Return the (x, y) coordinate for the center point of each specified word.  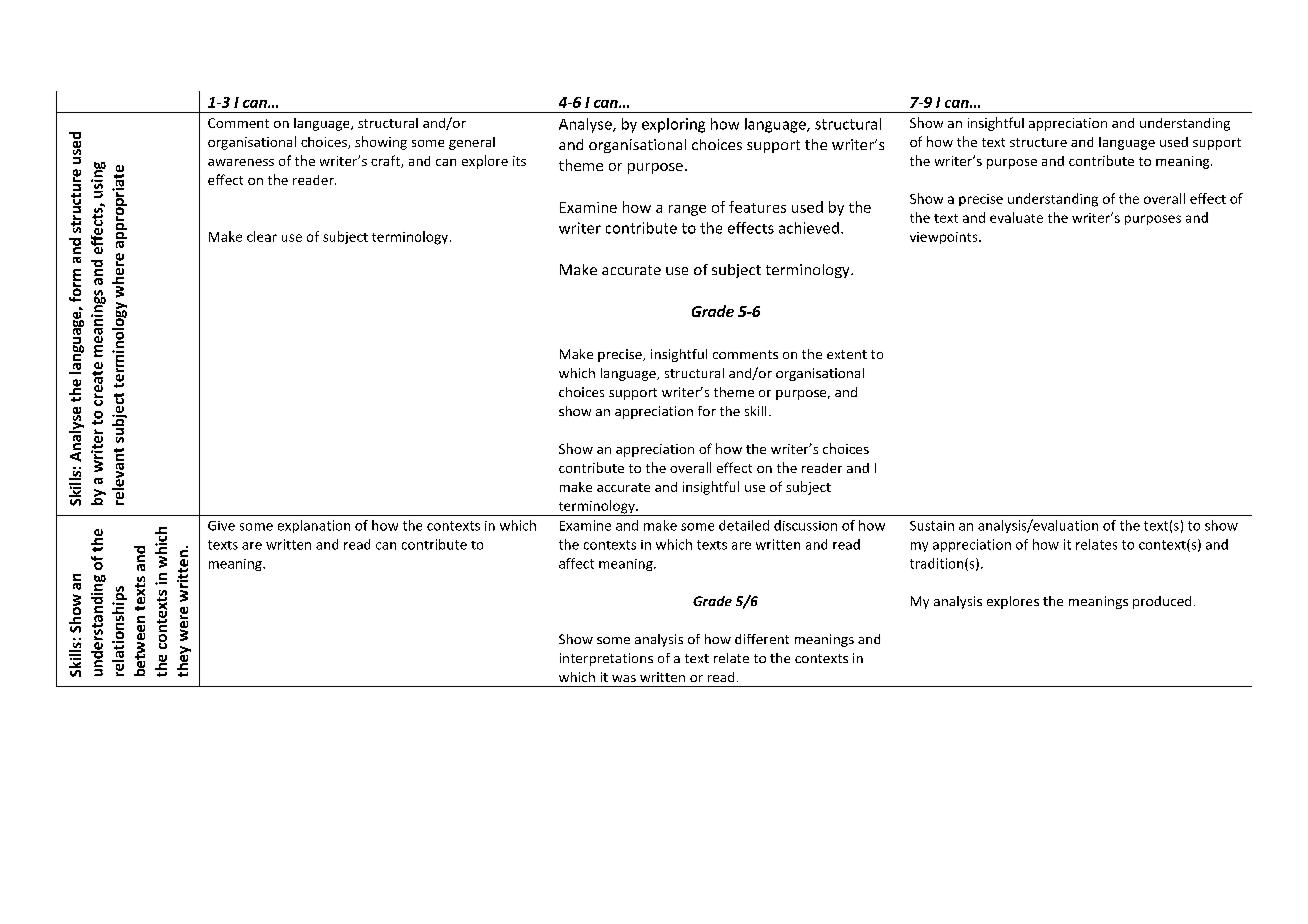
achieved (809, 228)
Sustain (932, 526)
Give (221, 526)
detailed (744, 525)
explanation (314, 526)
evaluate (1016, 217)
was (624, 678)
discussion (805, 525)
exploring (673, 125)
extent (847, 354)
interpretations (606, 659)
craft (386, 161)
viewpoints (945, 238)
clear (262, 236)
